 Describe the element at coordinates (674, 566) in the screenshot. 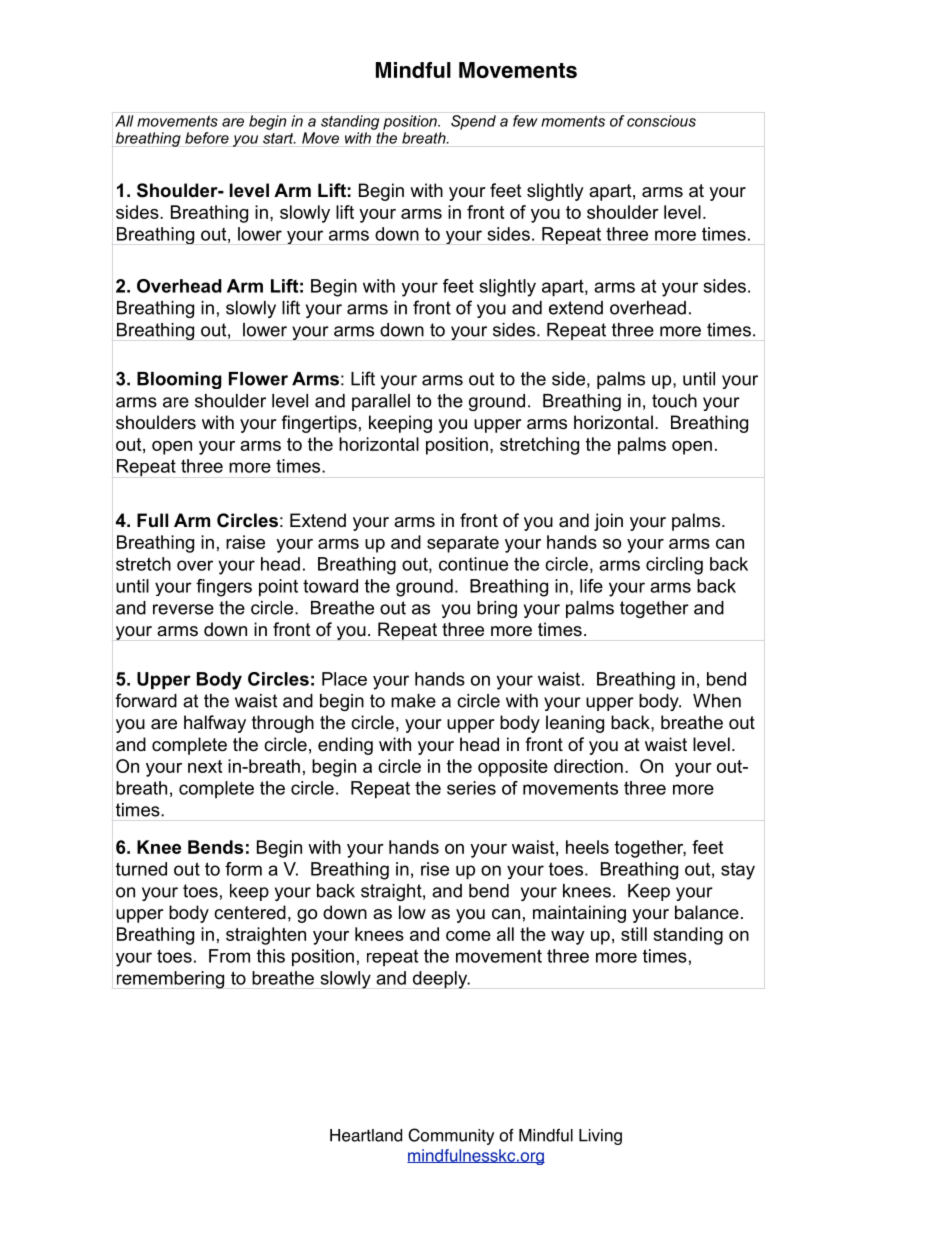

I see `circling` at that location.
